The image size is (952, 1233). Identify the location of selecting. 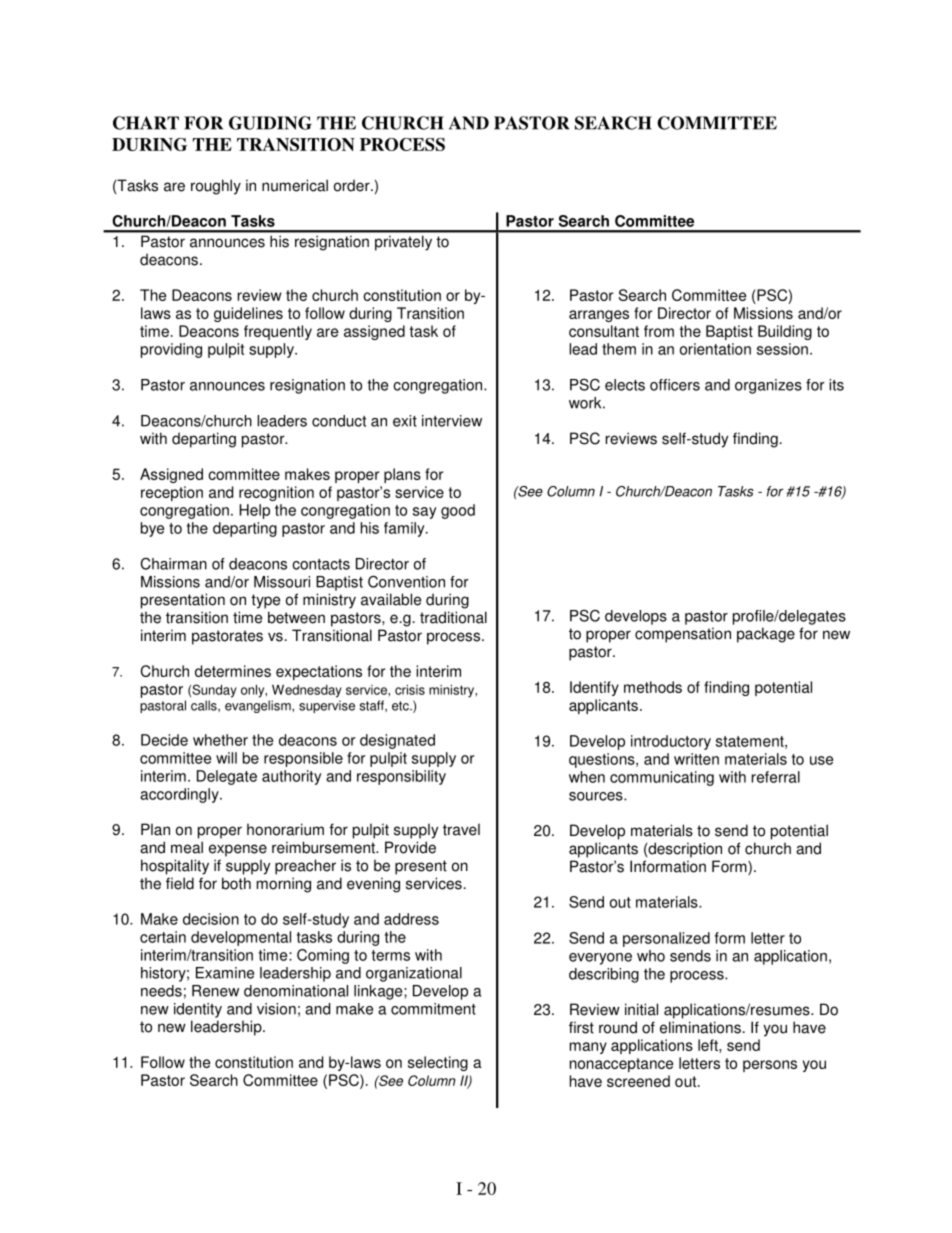
(438, 1063).
